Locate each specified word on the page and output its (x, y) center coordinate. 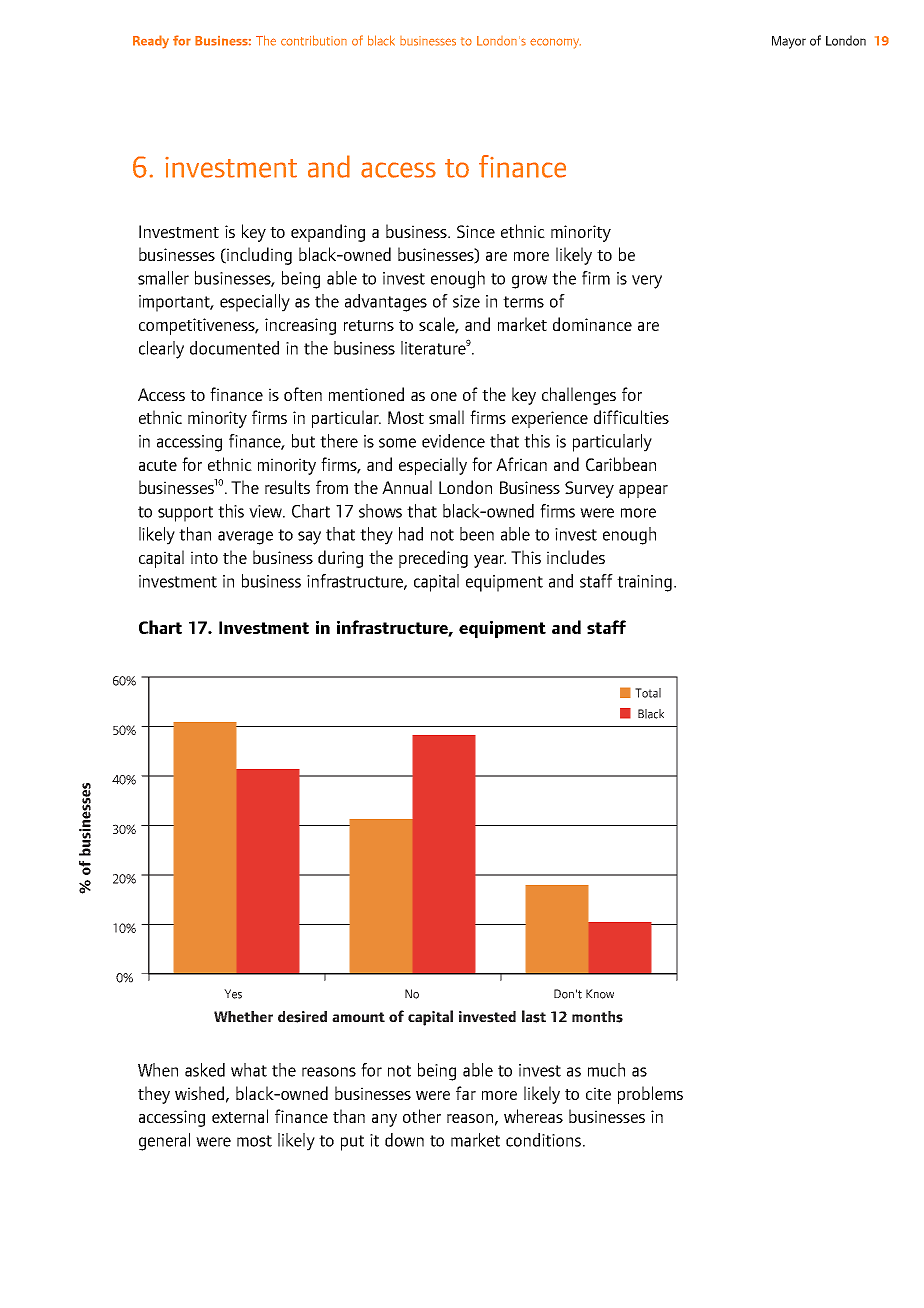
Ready (151, 42)
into (204, 557)
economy (555, 43)
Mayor (789, 42)
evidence (453, 441)
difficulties (631, 417)
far (466, 1093)
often (303, 394)
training (644, 583)
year (490, 561)
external (240, 1116)
